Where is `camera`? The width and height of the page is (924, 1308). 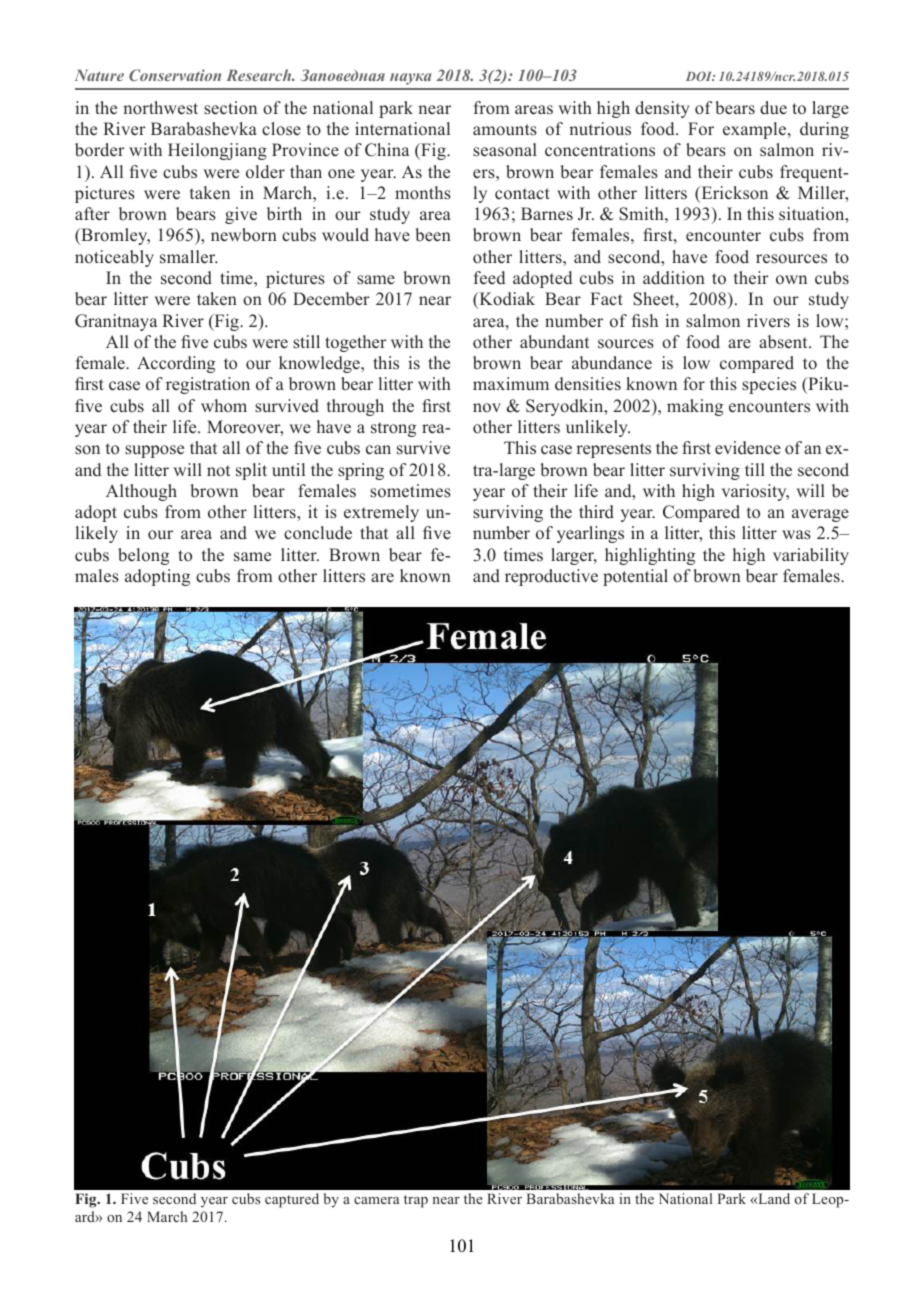
camera is located at coordinates (376, 1200).
